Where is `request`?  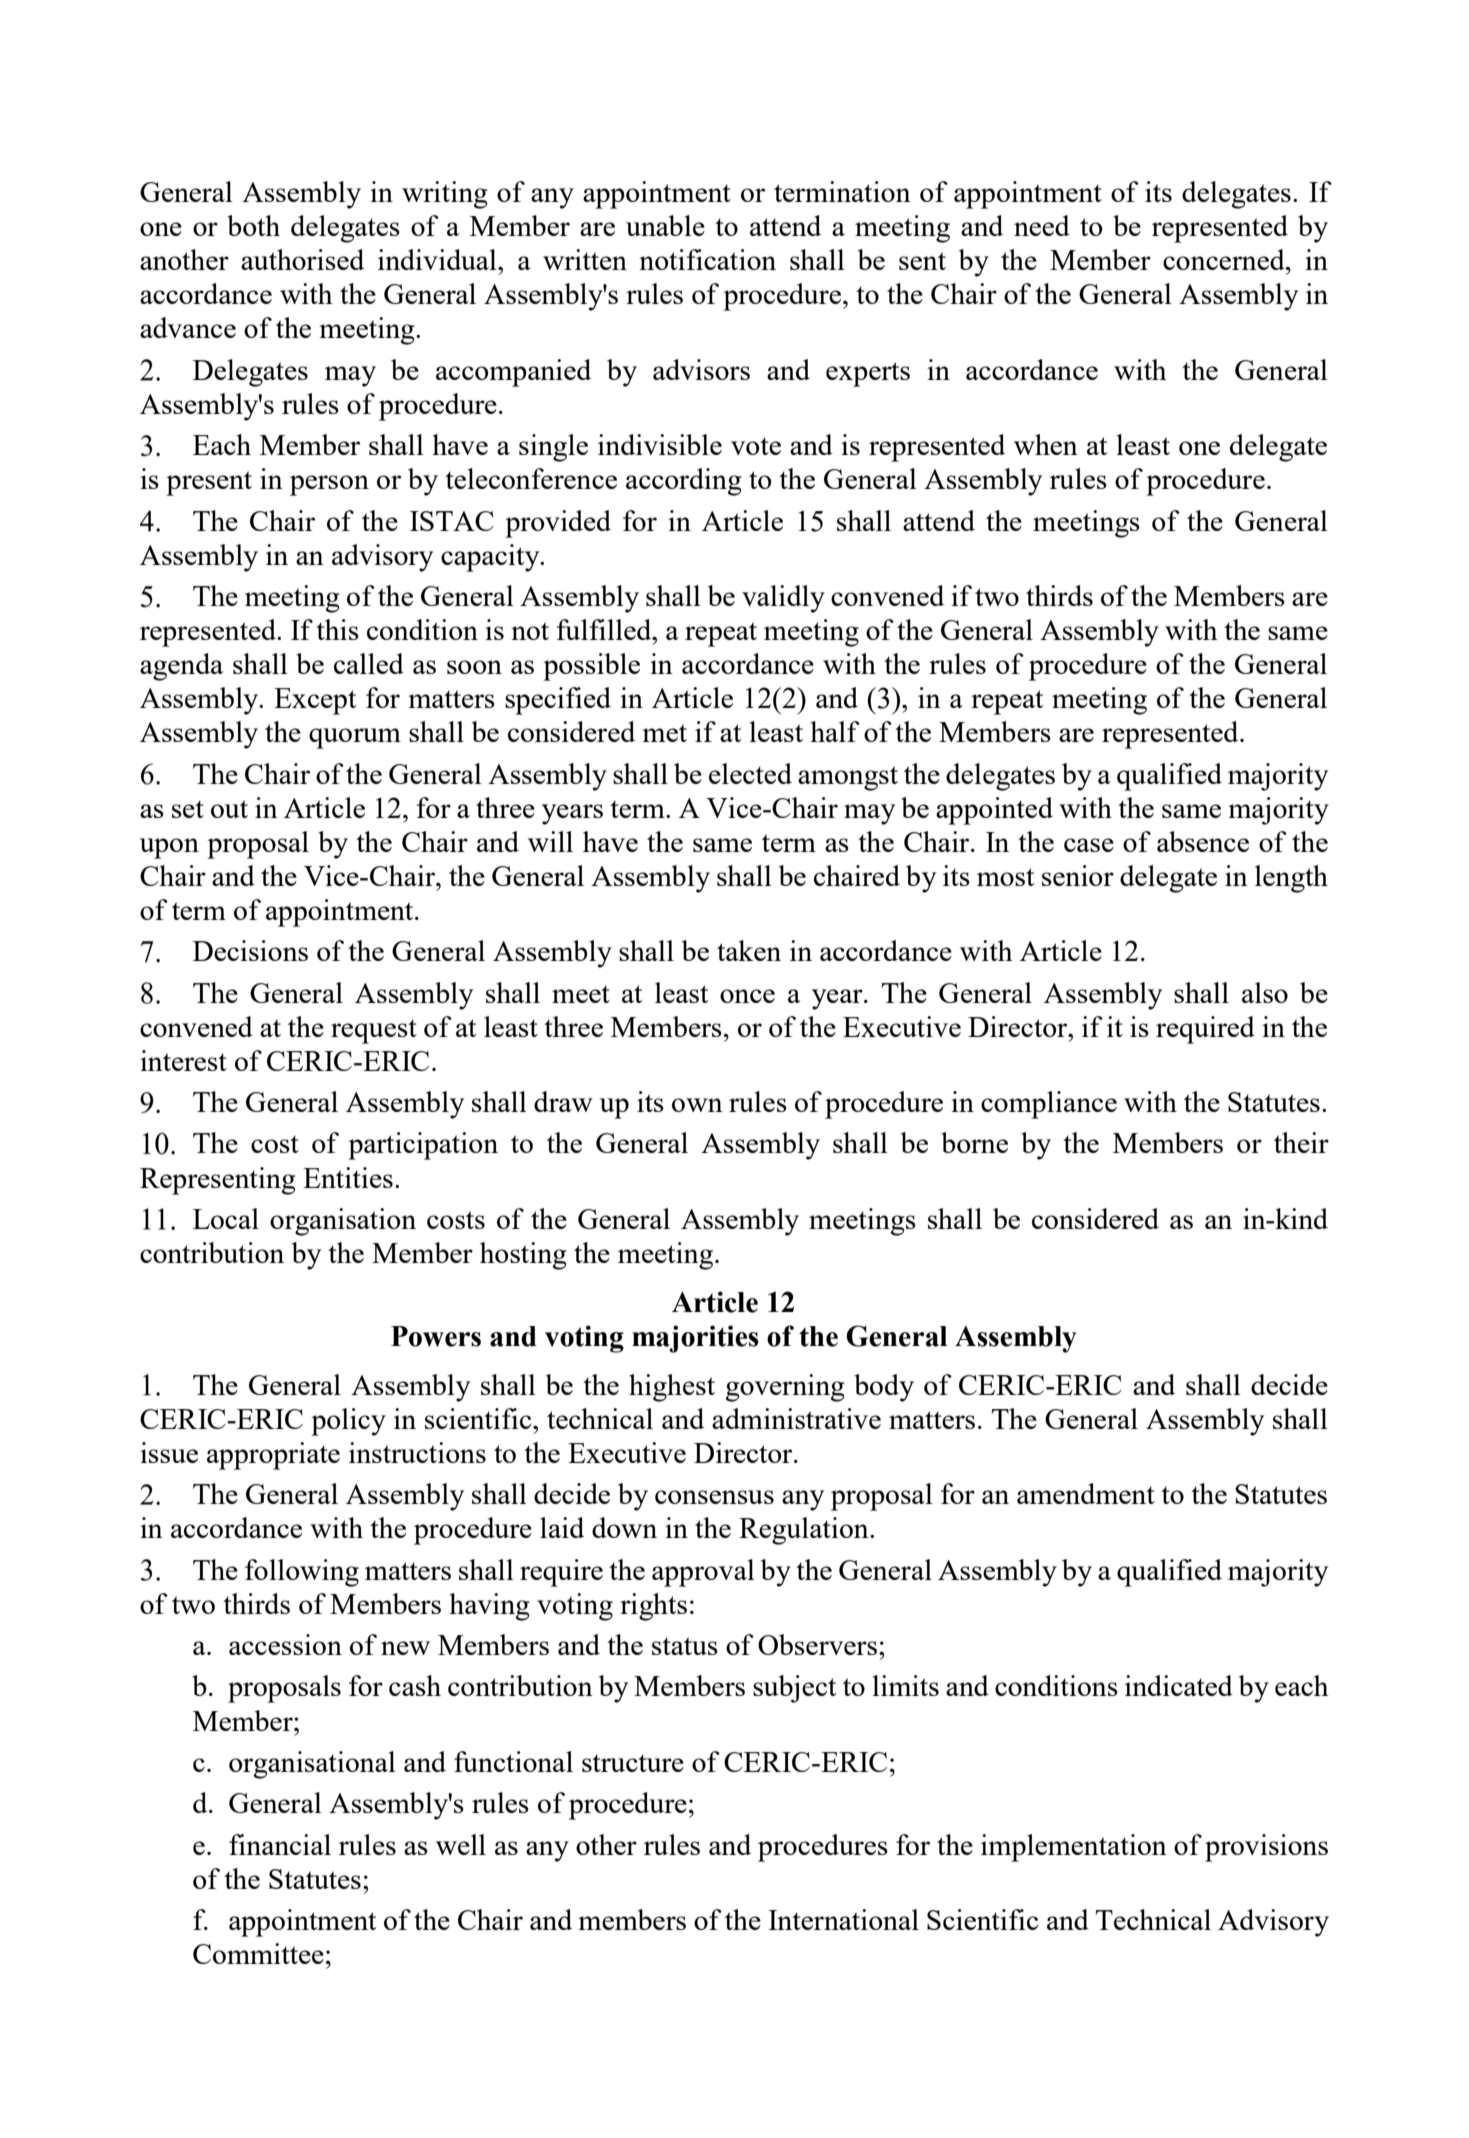 request is located at coordinates (374, 1031).
